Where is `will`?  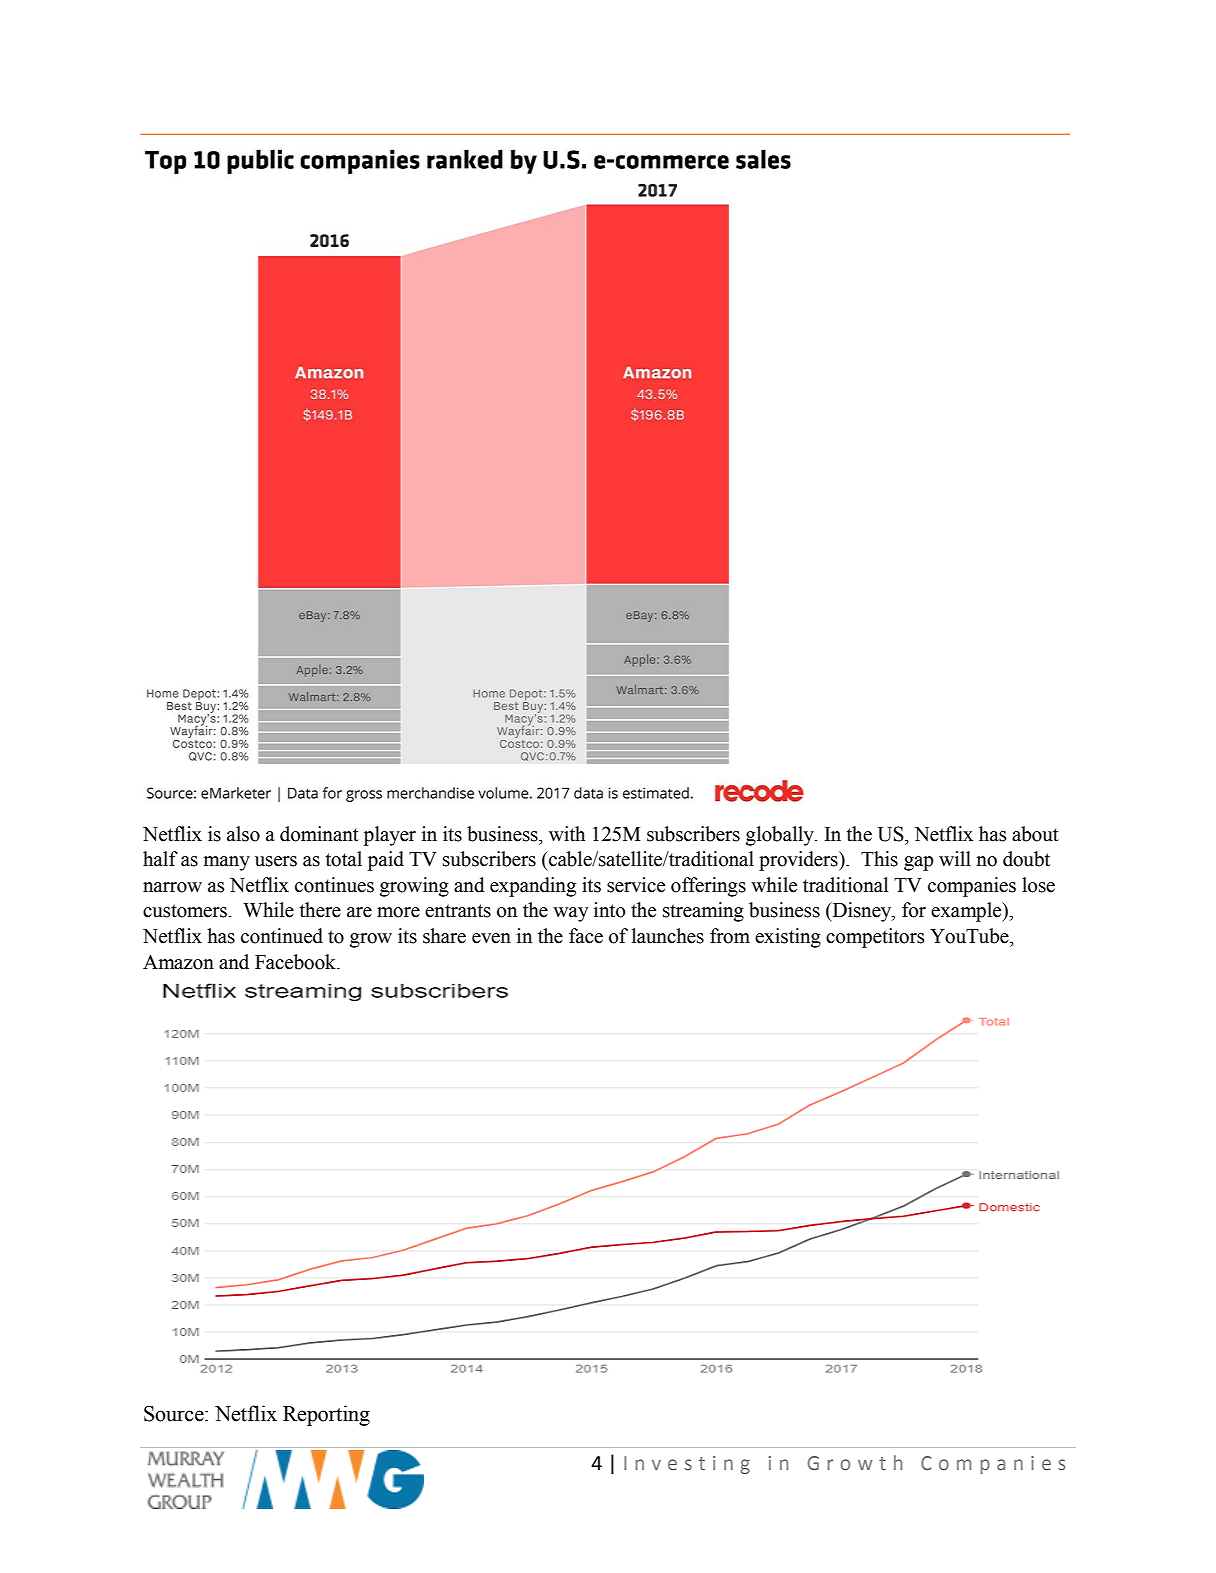 will is located at coordinates (955, 858).
